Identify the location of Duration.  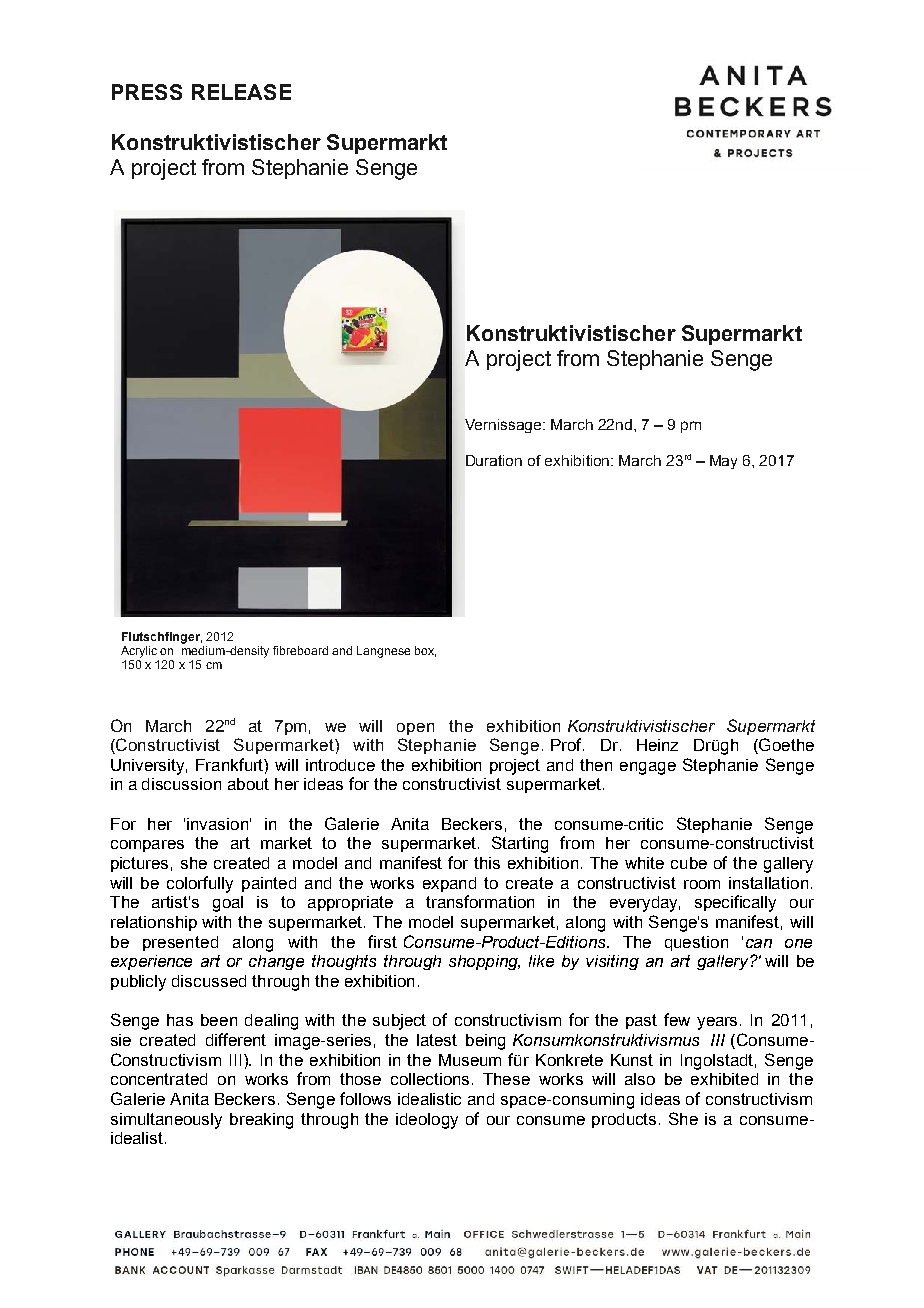
(494, 460).
